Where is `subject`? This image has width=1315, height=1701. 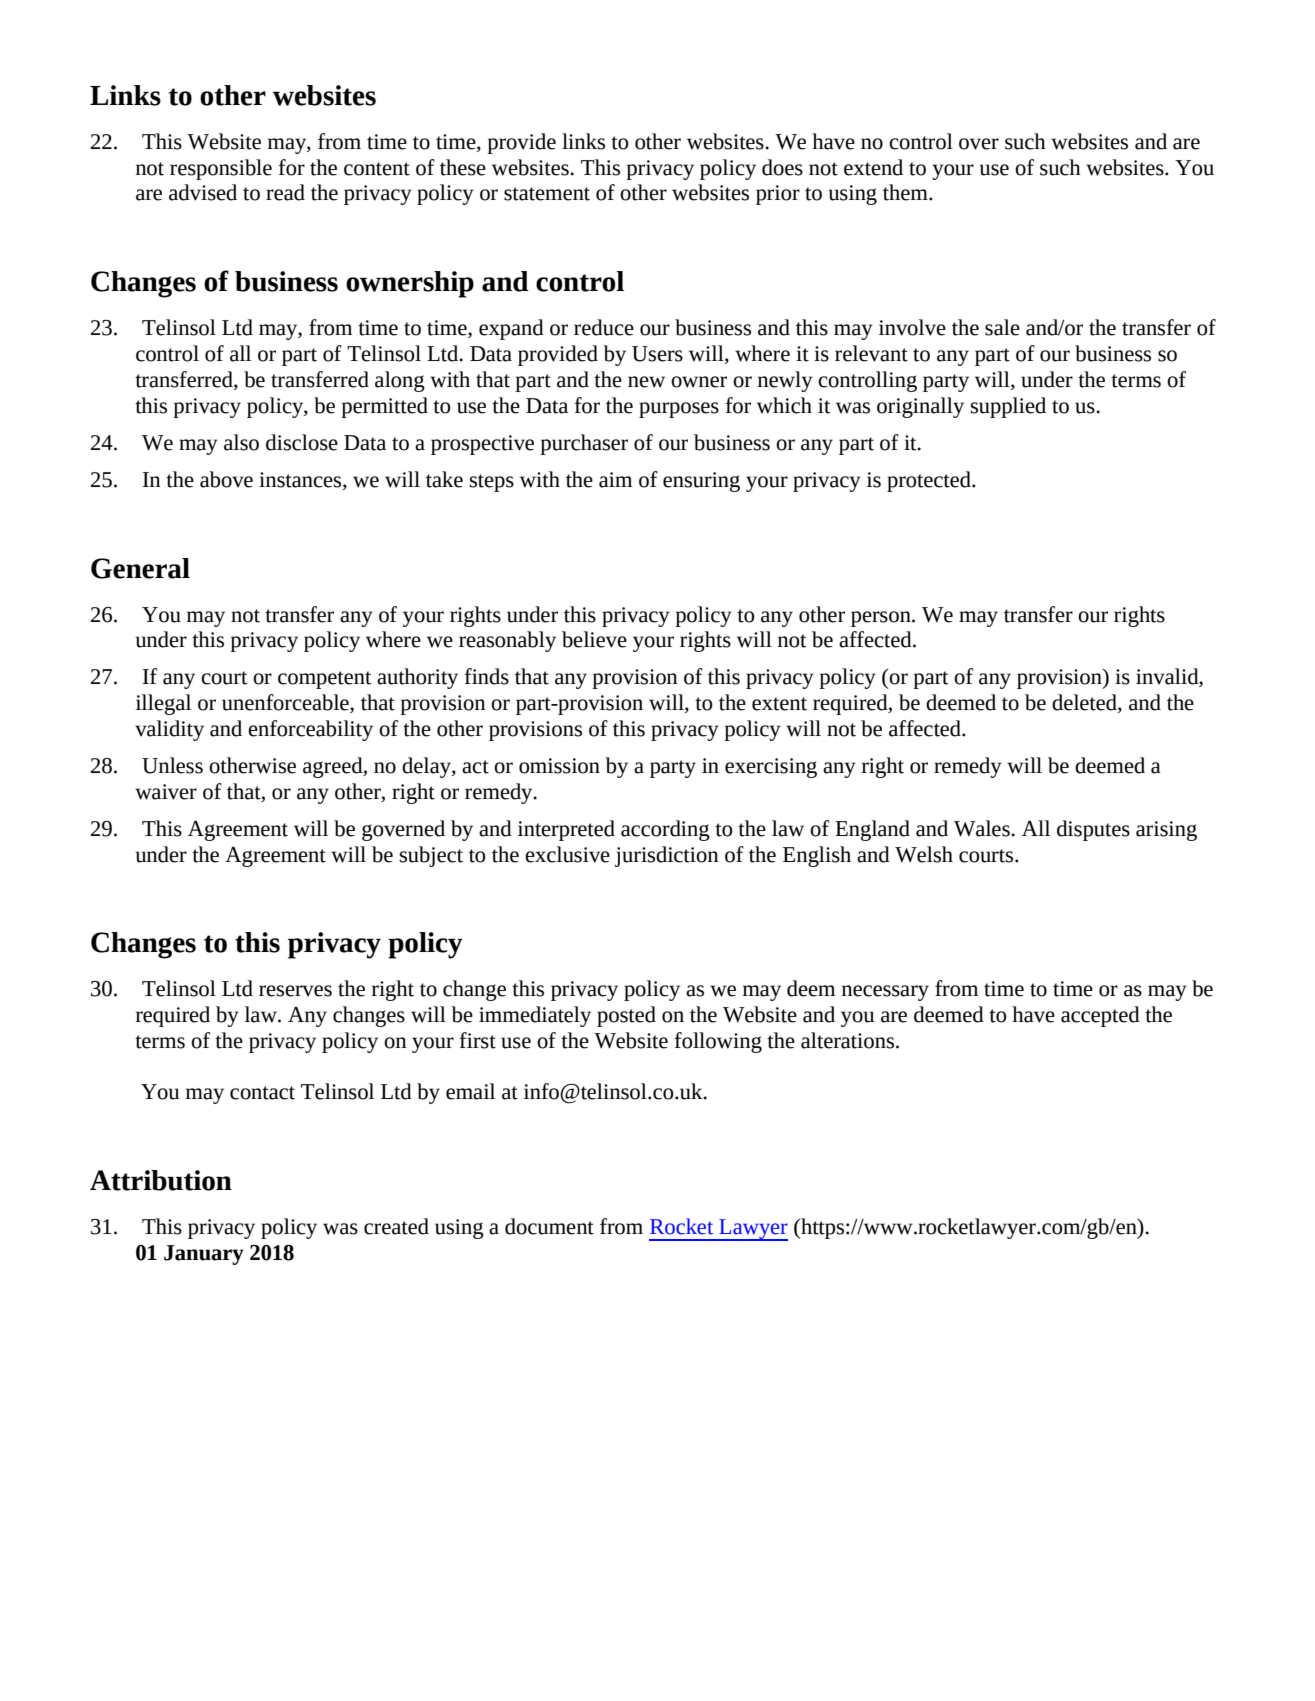 subject is located at coordinates (431, 856).
